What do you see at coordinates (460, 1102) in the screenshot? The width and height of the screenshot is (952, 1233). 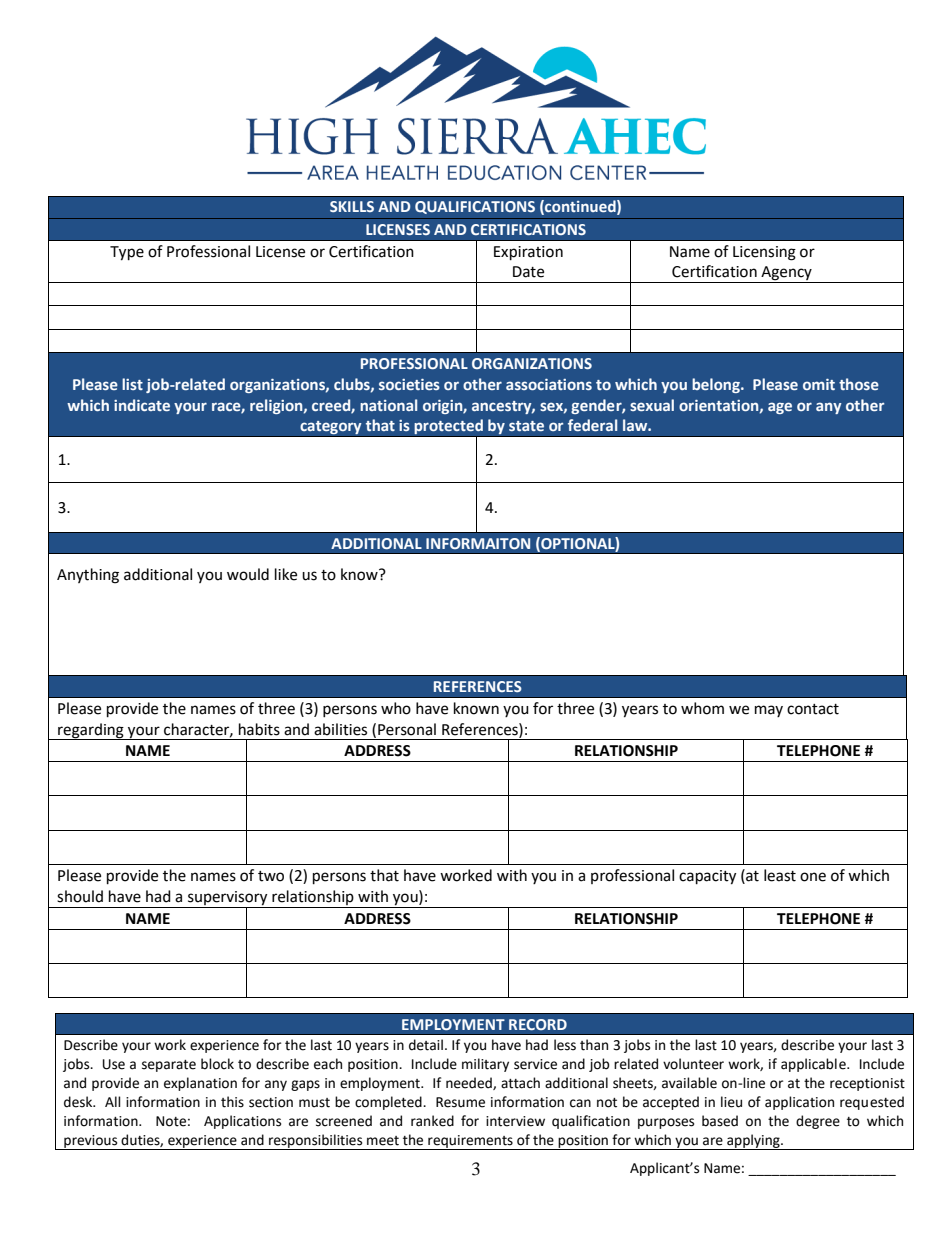 I see `Resume` at bounding box center [460, 1102].
